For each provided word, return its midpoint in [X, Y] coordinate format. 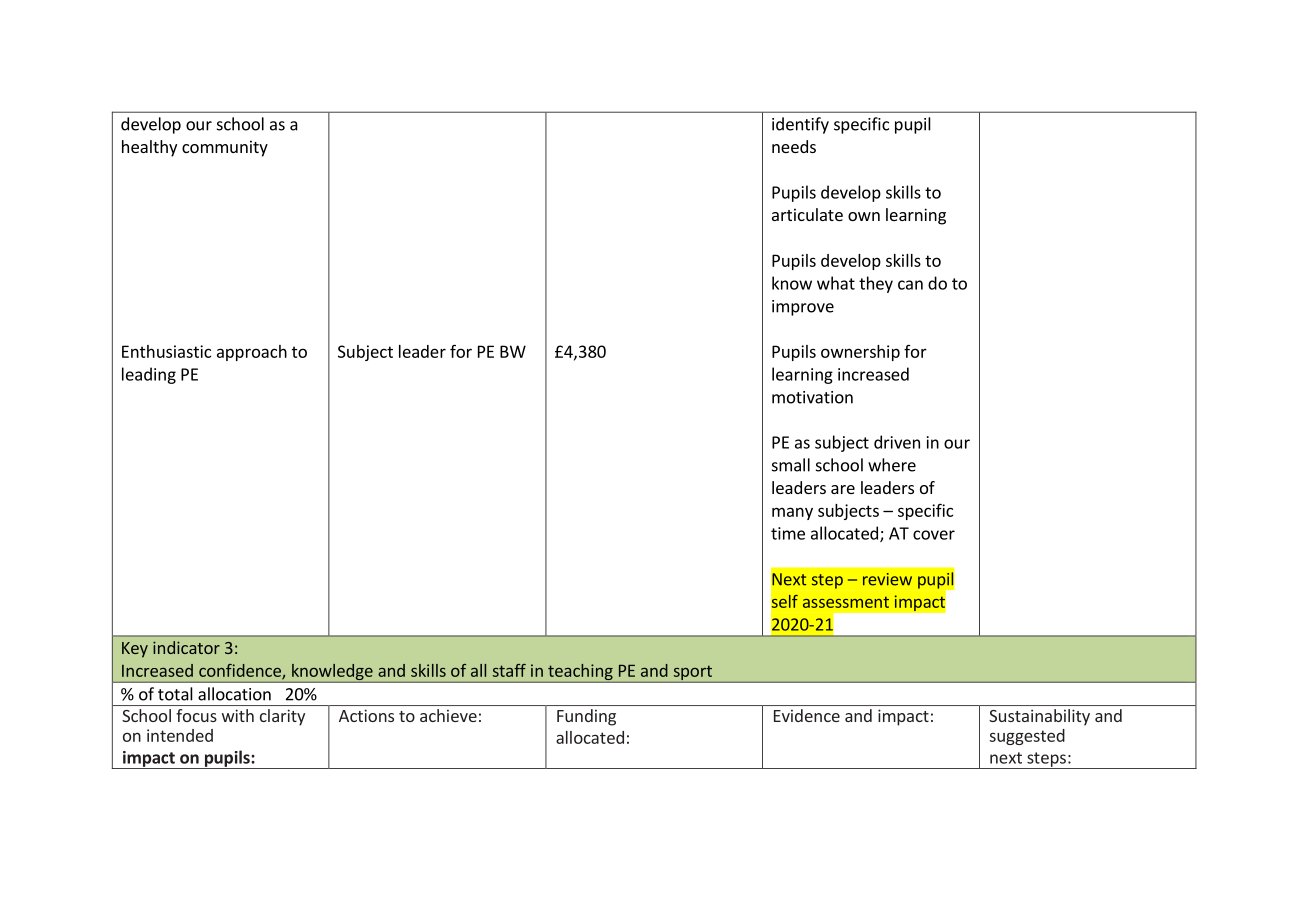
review [887, 579]
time [788, 533]
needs [794, 146]
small [791, 465]
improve [803, 308]
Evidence [807, 715]
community [225, 148]
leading [149, 375]
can [910, 285]
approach [252, 353]
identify [800, 125]
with [238, 715]
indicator [186, 647]
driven [897, 442]
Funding [586, 717]
